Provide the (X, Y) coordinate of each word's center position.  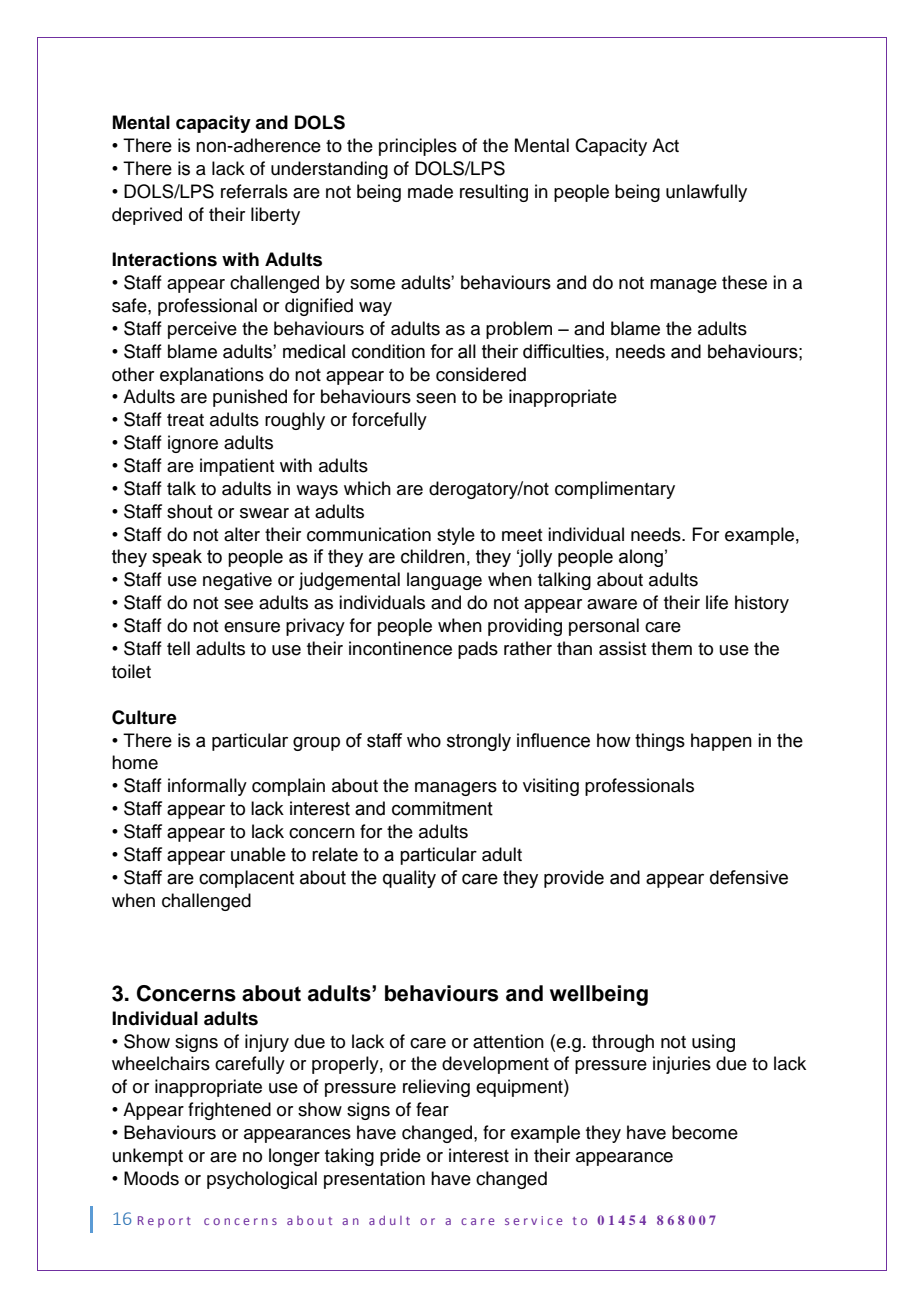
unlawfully (706, 193)
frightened (229, 1111)
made (430, 191)
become (705, 1132)
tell (178, 648)
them (671, 648)
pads (478, 650)
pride (400, 1157)
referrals (254, 191)
